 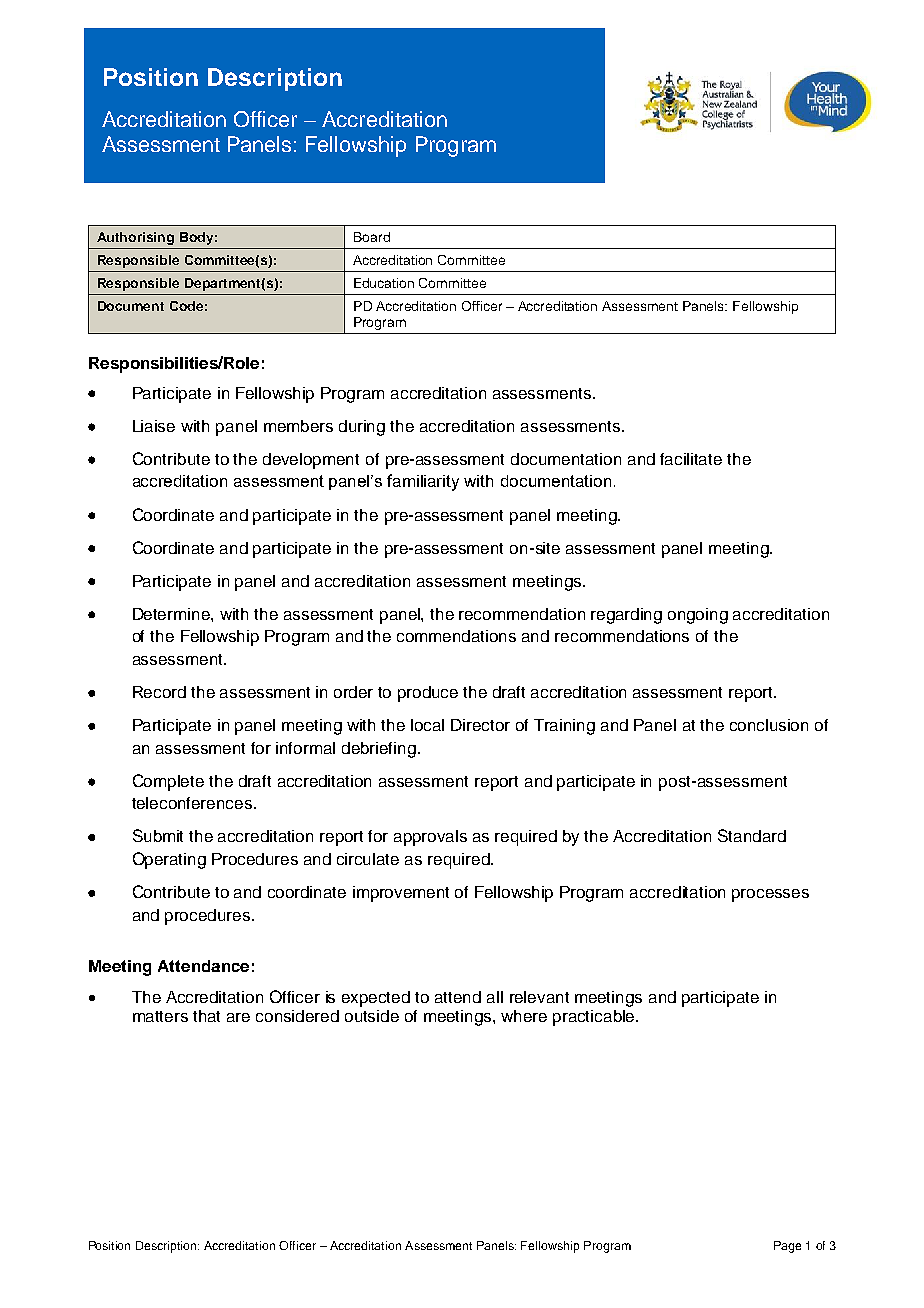 What do you see at coordinates (384, 283) in the page?
I see `Education` at bounding box center [384, 283].
